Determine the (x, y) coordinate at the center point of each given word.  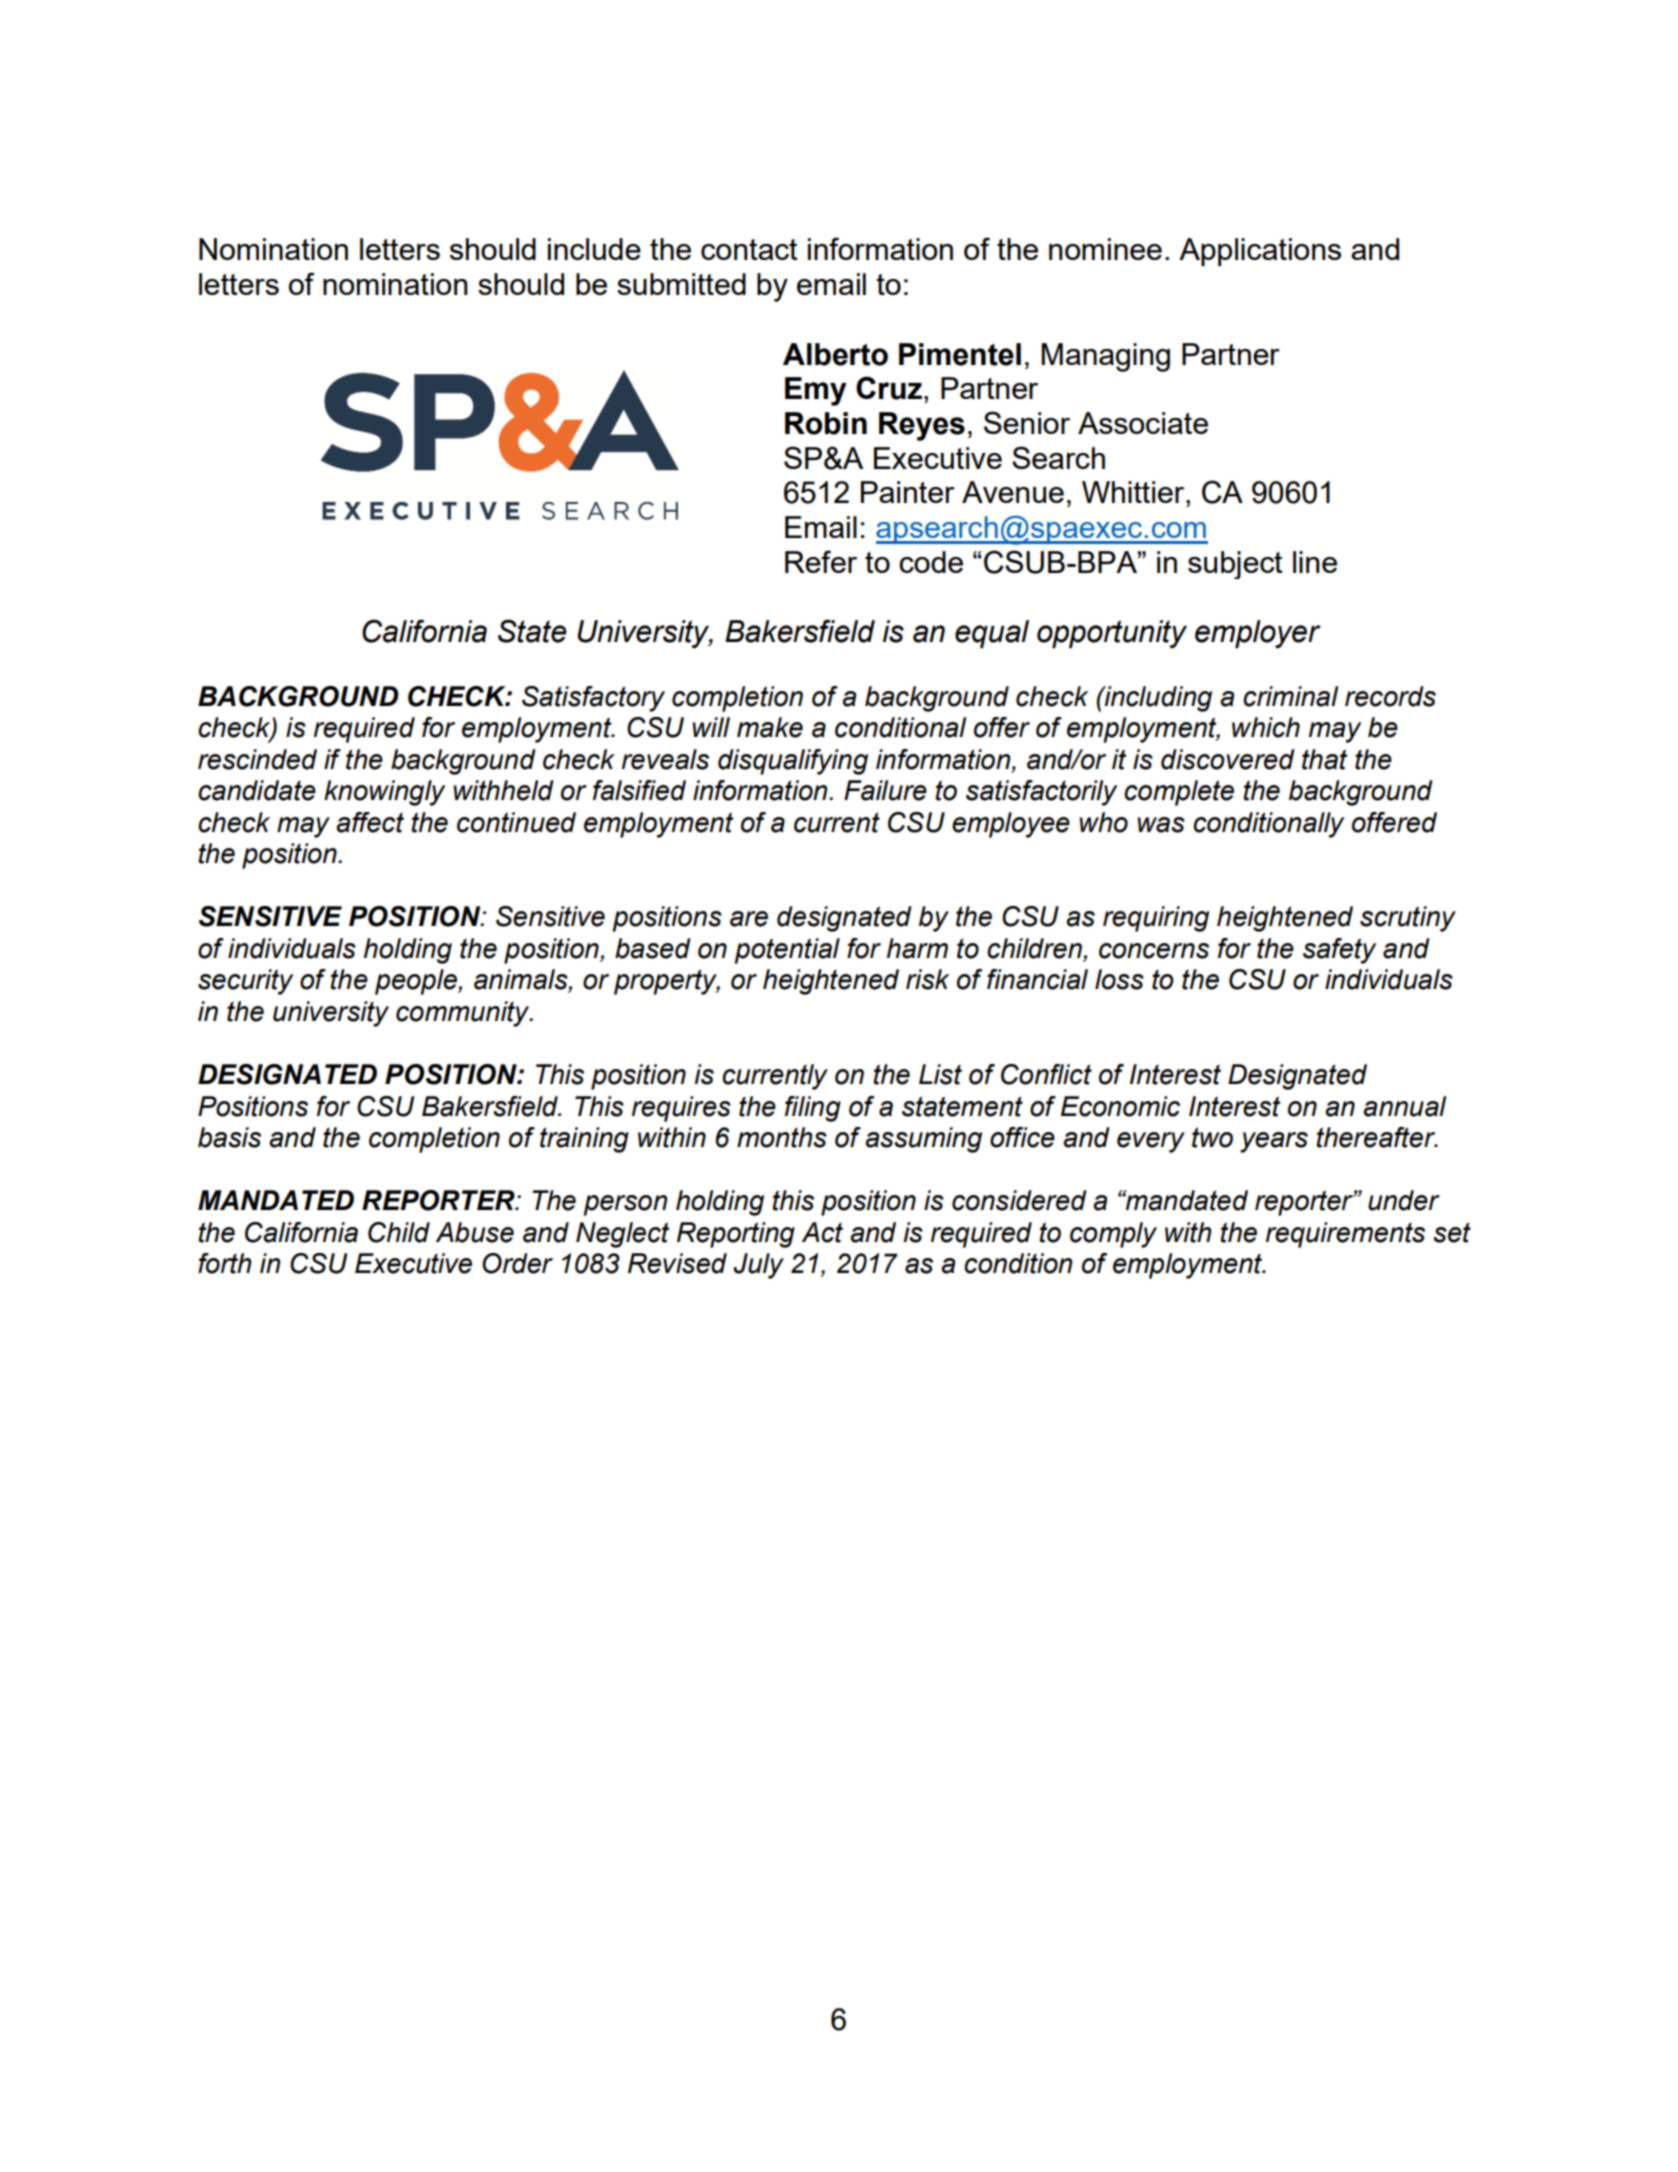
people (417, 982)
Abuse (475, 1232)
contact (749, 249)
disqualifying (793, 762)
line (1315, 562)
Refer (821, 561)
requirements (1345, 1235)
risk (927, 979)
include (594, 249)
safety (1339, 951)
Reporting (736, 1235)
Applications (1260, 252)
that (1324, 759)
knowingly (384, 793)
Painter (908, 492)
